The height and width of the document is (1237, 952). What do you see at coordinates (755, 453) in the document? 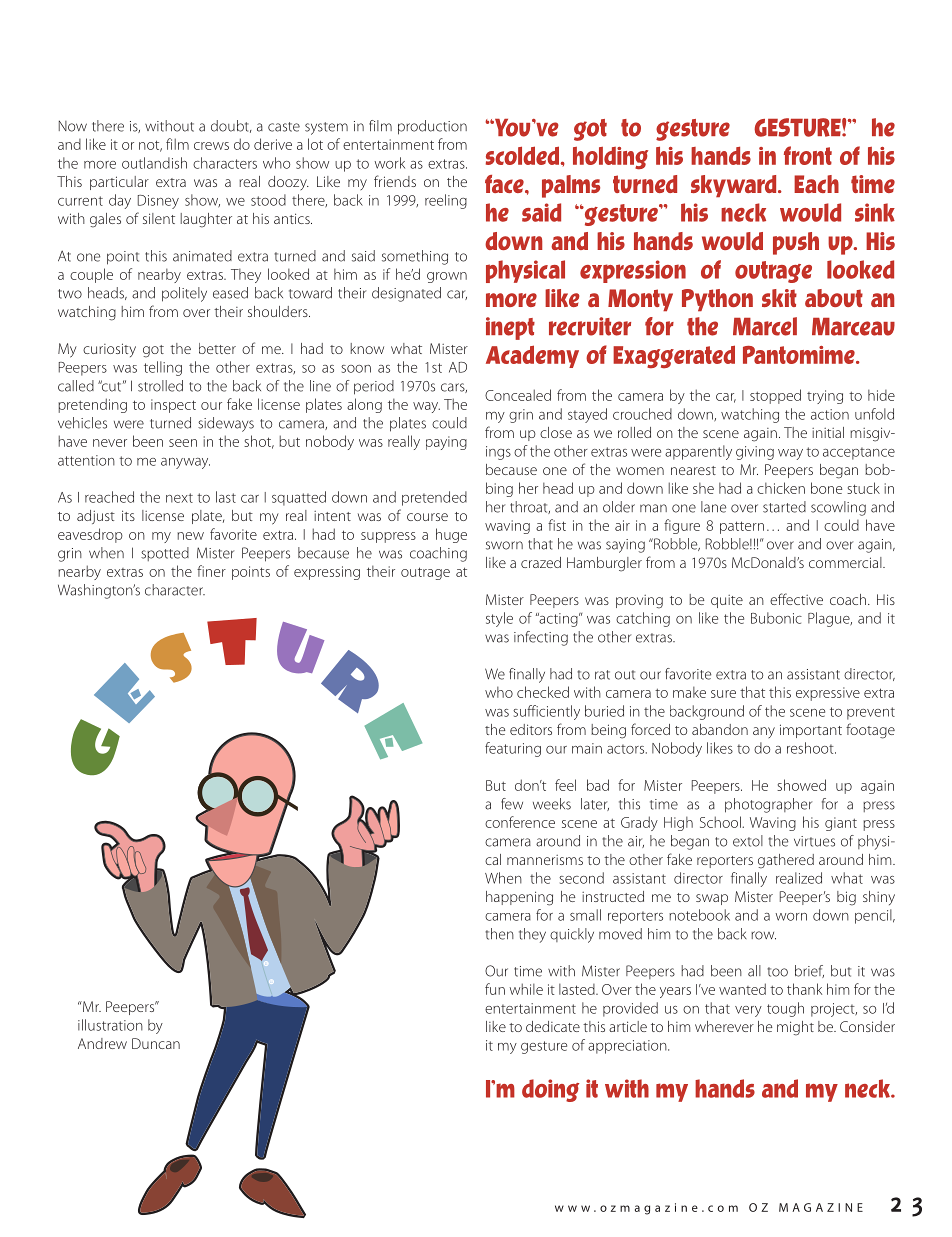
I see `giving` at bounding box center [755, 453].
